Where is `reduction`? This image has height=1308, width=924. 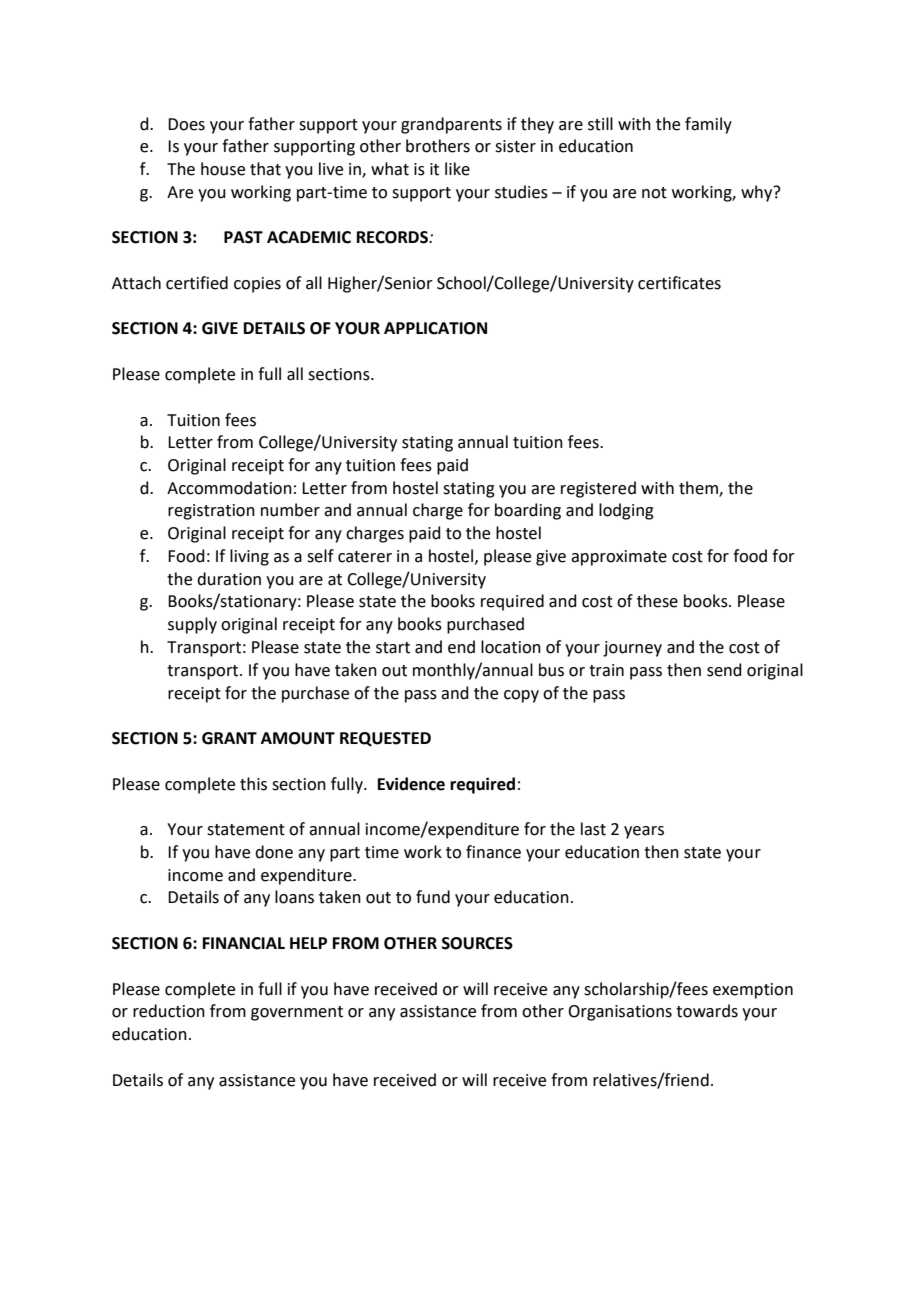
reduction is located at coordinates (169, 1011).
